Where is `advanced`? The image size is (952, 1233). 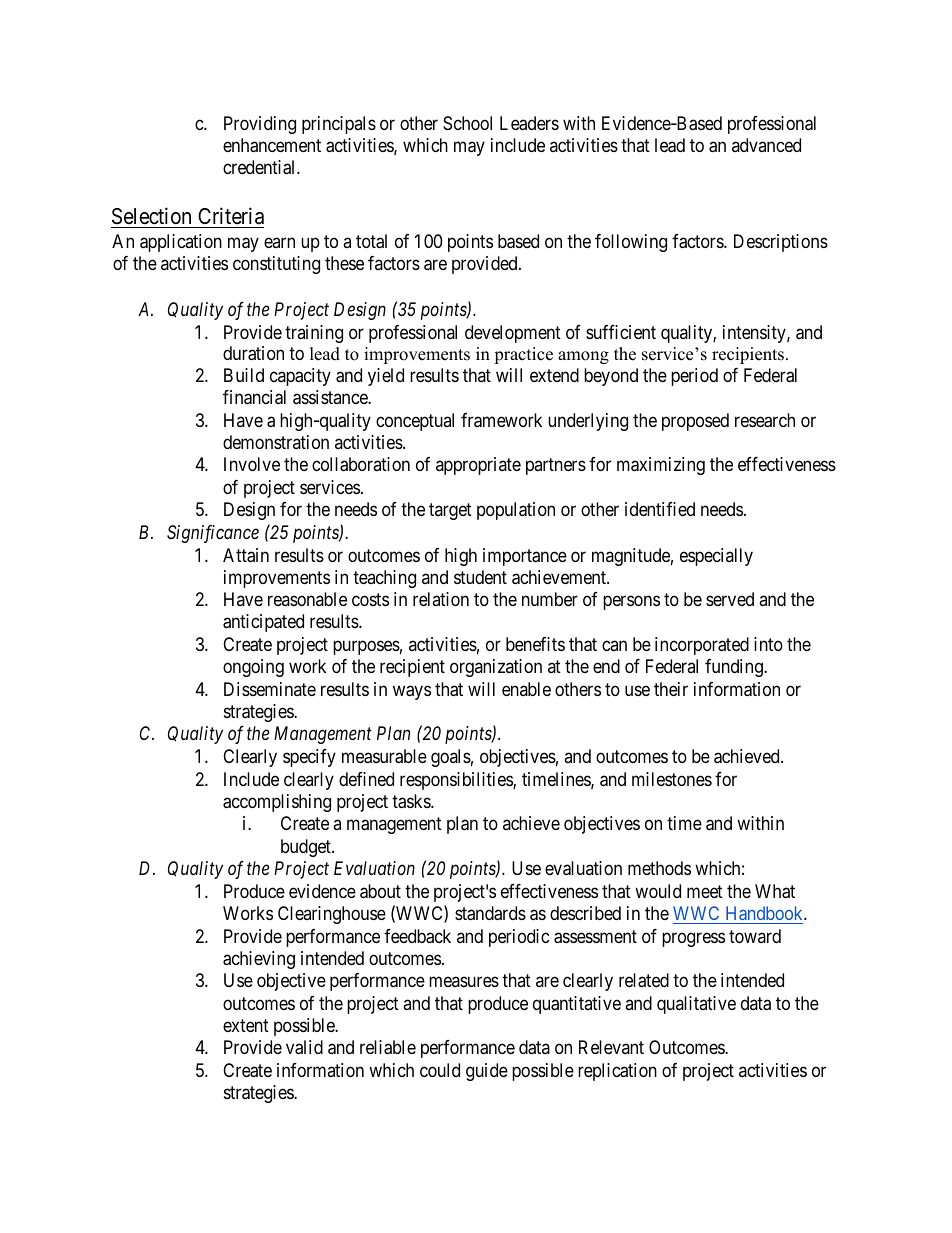
advanced is located at coordinates (766, 145).
